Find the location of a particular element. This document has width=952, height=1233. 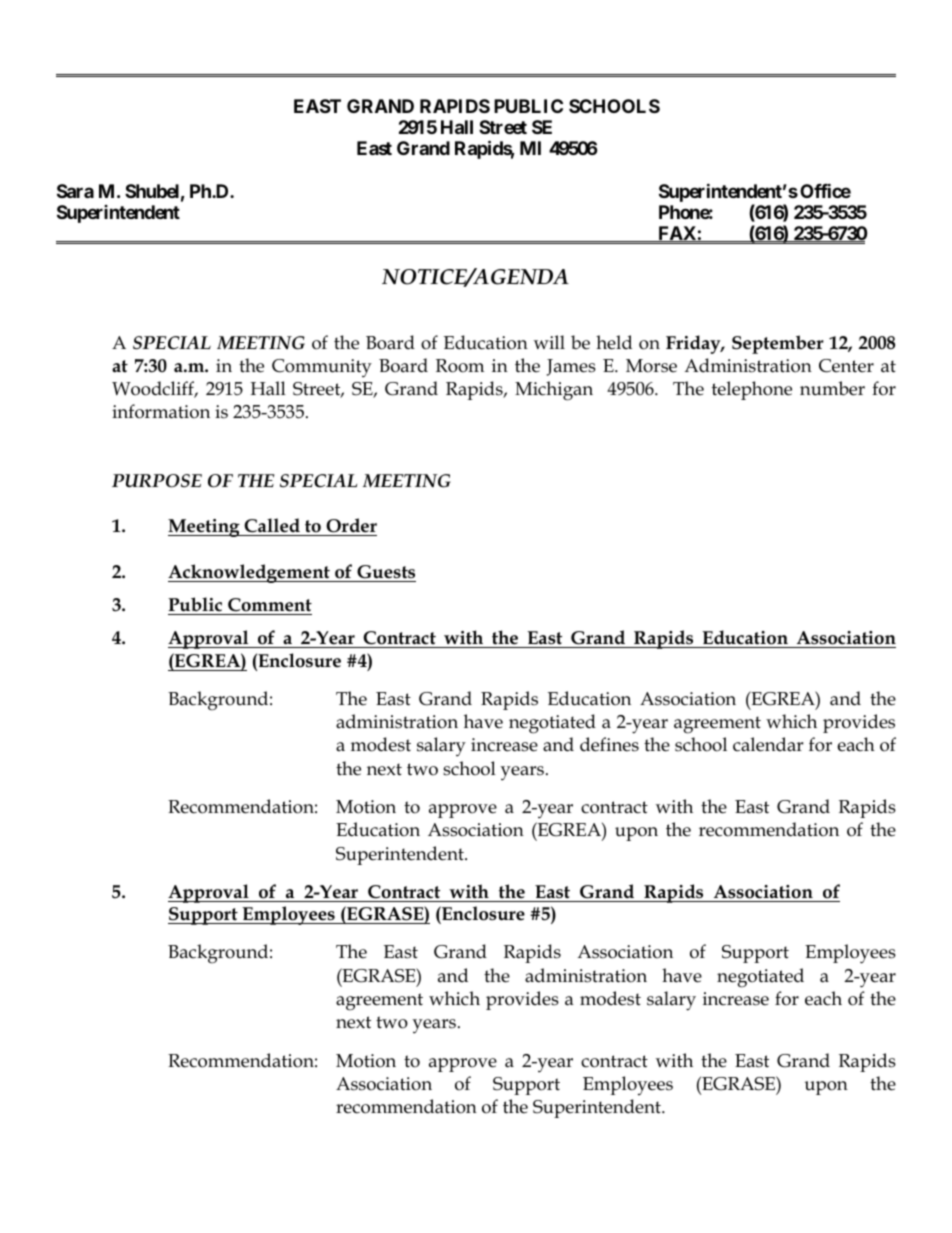

Called is located at coordinates (272, 525).
